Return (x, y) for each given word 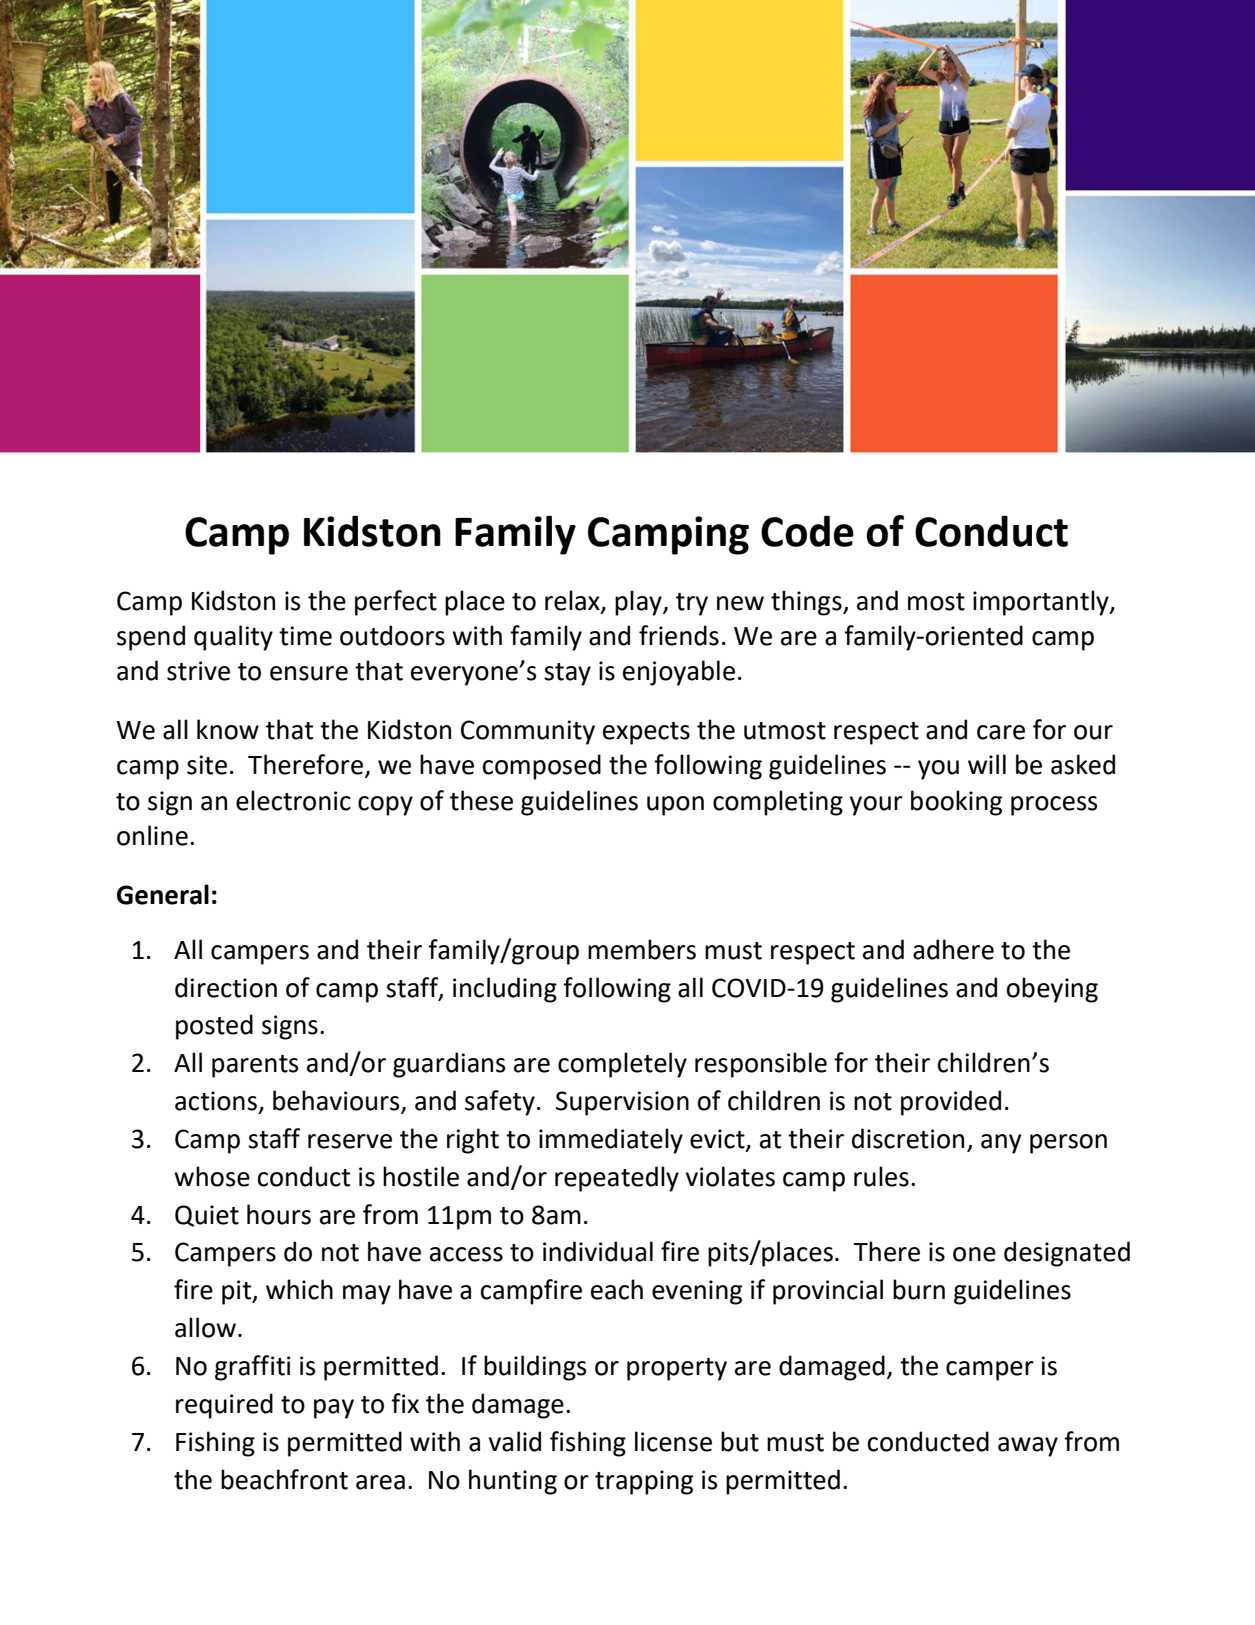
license (673, 1441)
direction (226, 987)
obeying (1052, 990)
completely (622, 1065)
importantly (1042, 603)
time (305, 636)
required (224, 1406)
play (639, 603)
